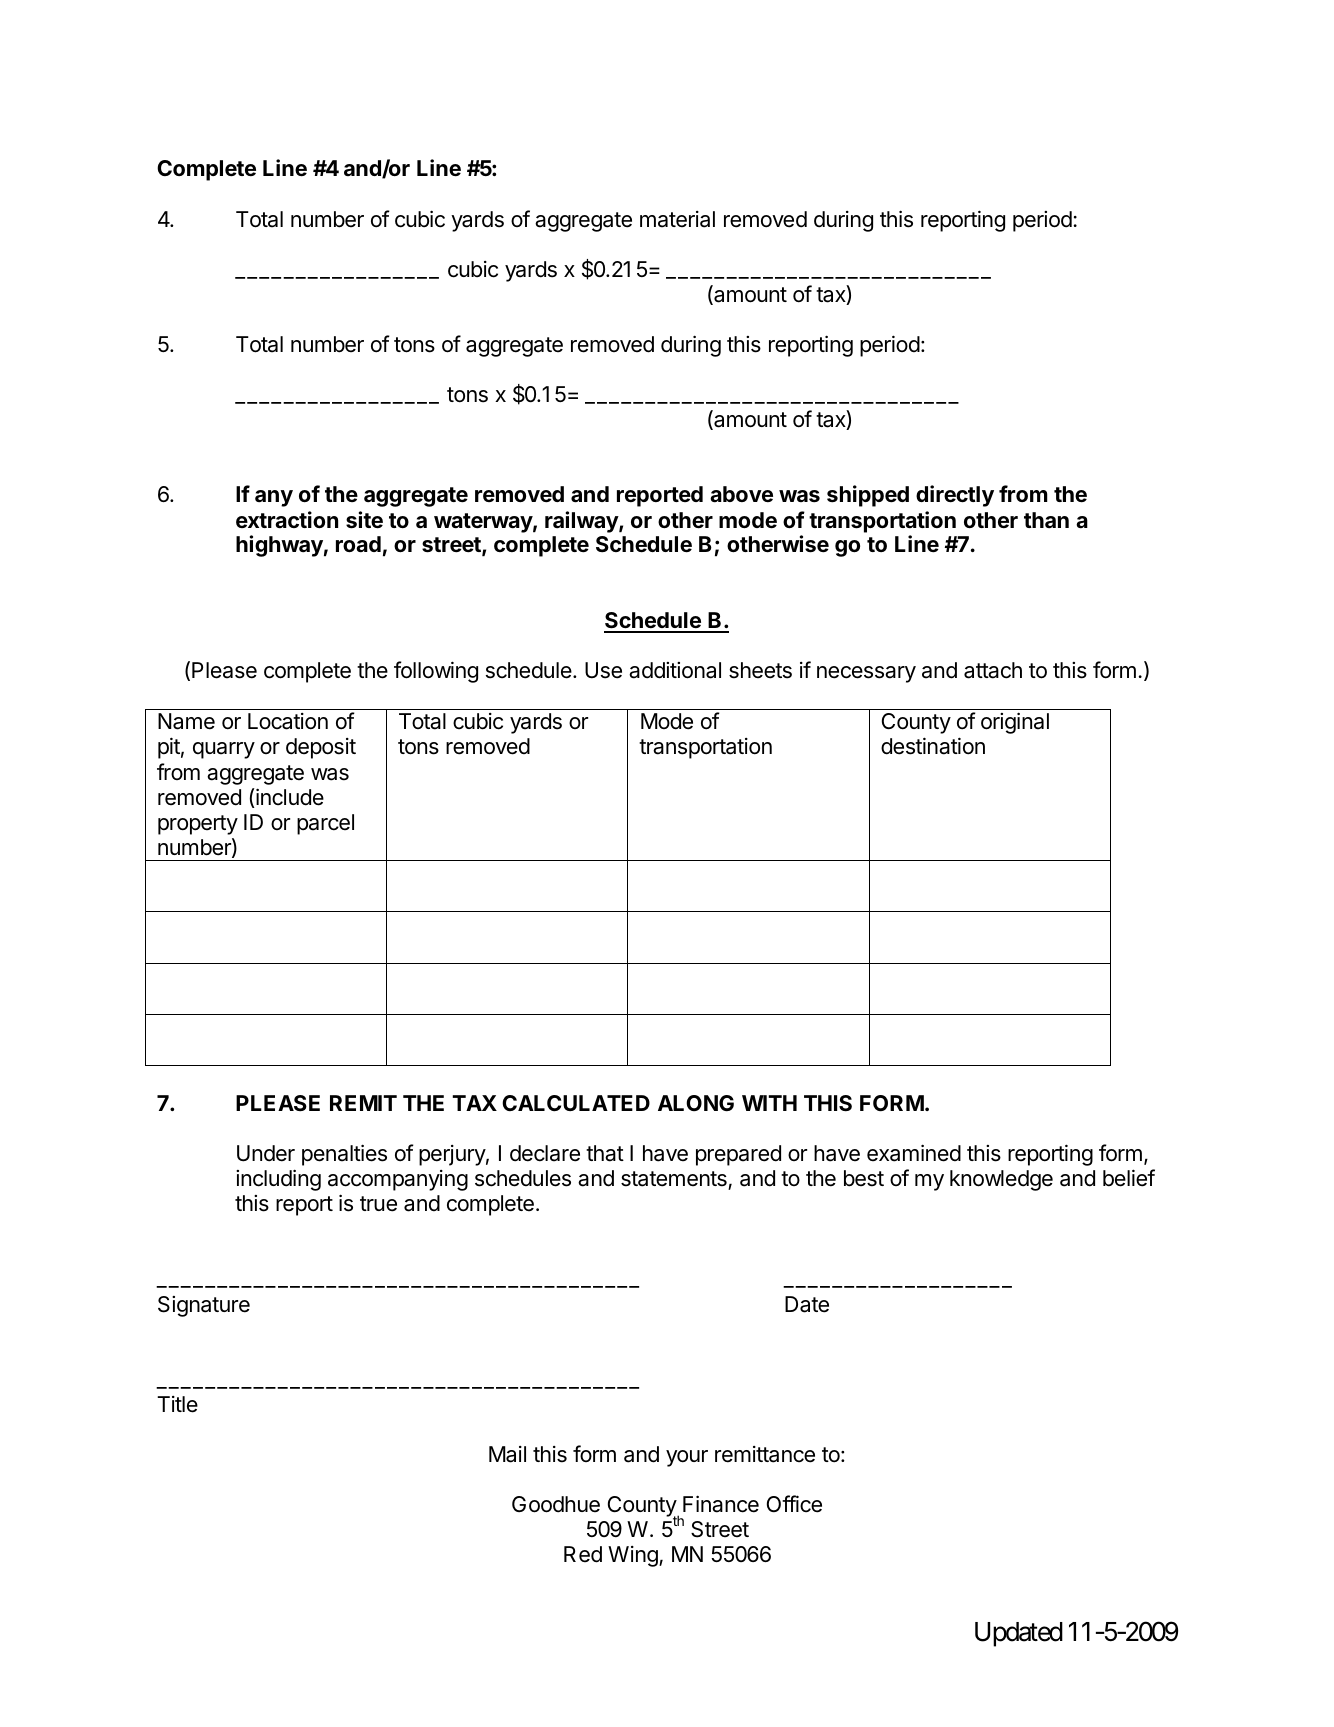 Image resolution: width=1334 pixels, height=1727 pixels. What do you see at coordinates (955, 496) in the document?
I see `directly` at bounding box center [955, 496].
